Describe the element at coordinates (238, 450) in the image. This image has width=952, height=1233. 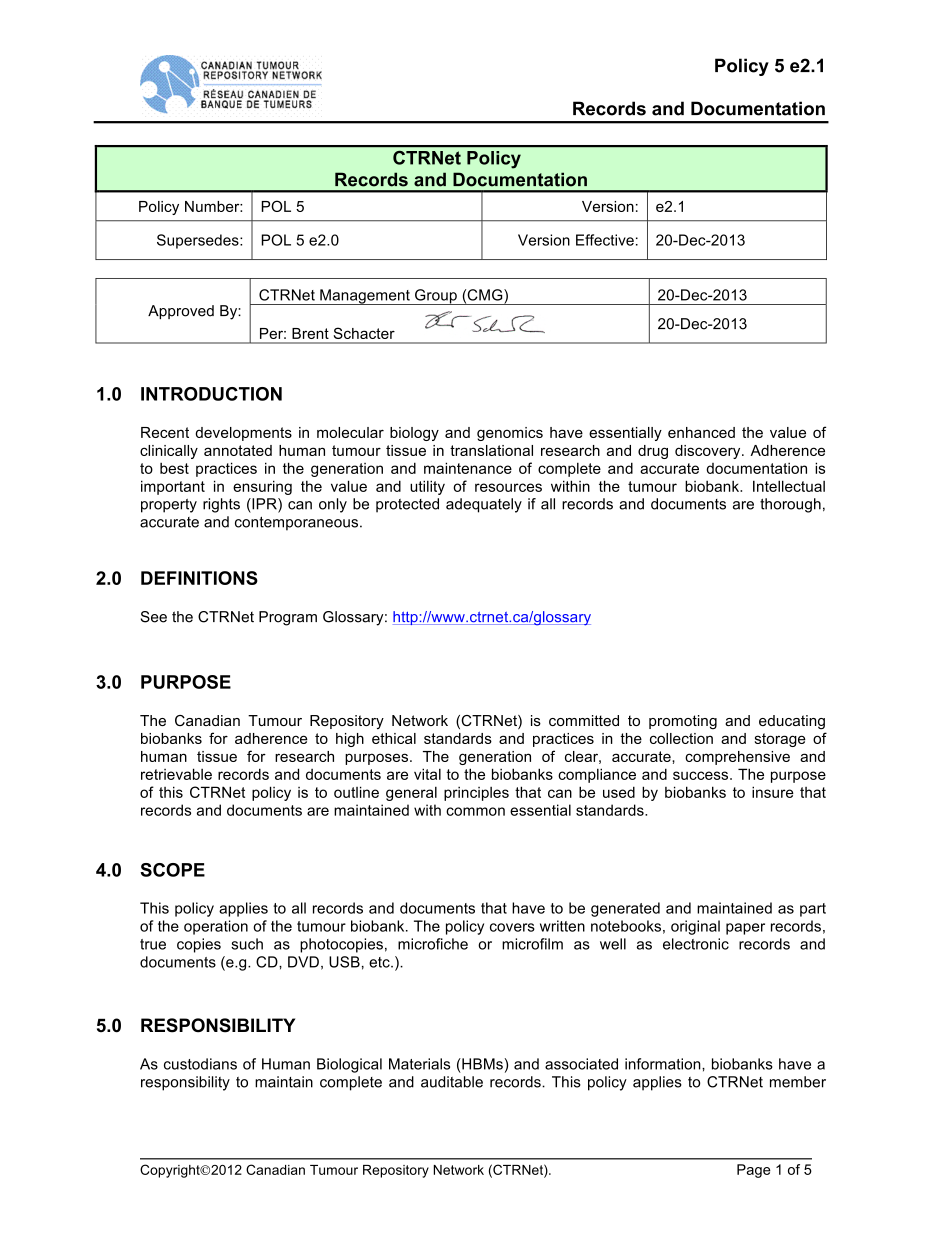
I see `annotated` at that location.
